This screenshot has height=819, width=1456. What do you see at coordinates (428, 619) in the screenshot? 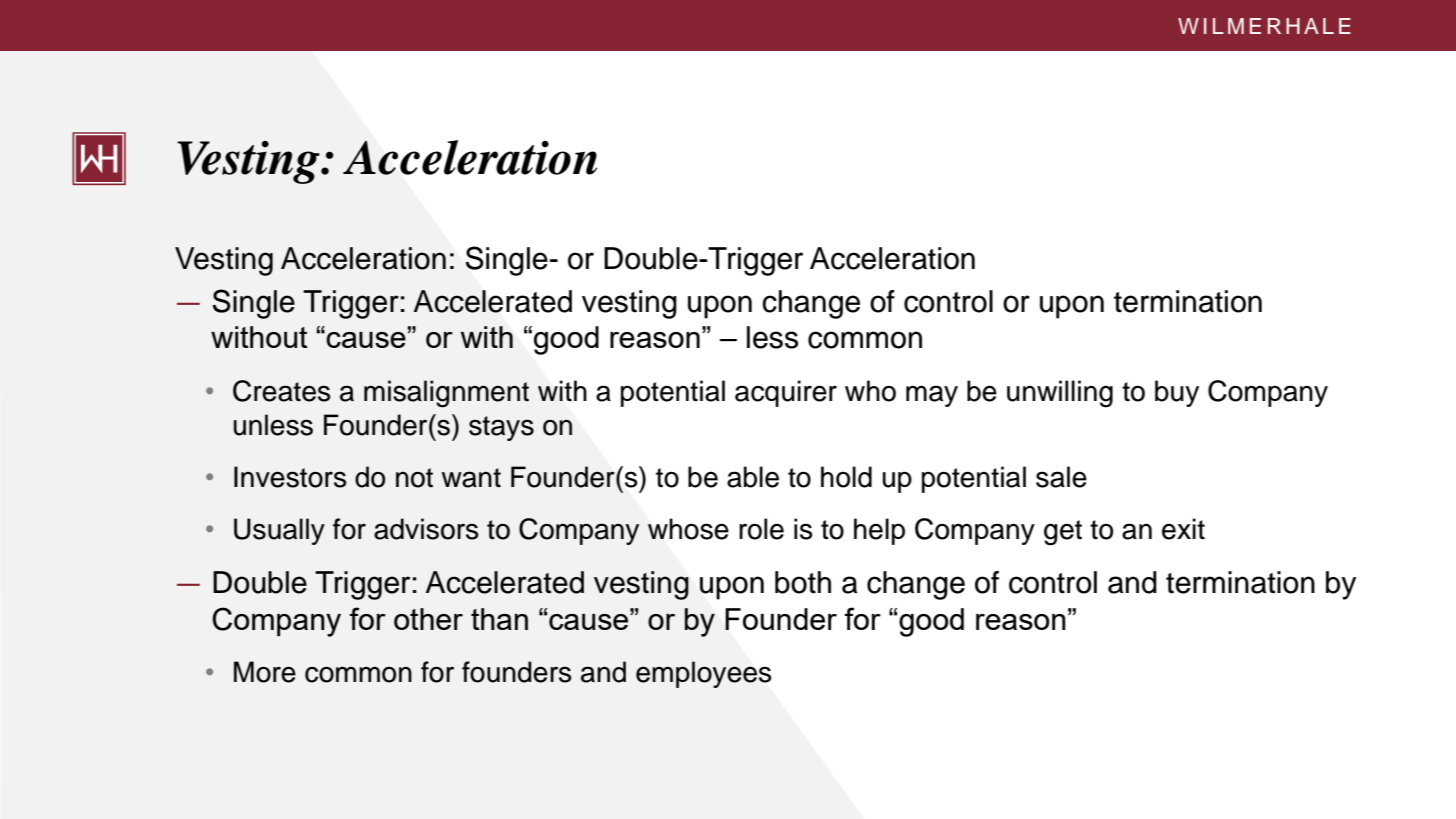
I see `other` at bounding box center [428, 619].
